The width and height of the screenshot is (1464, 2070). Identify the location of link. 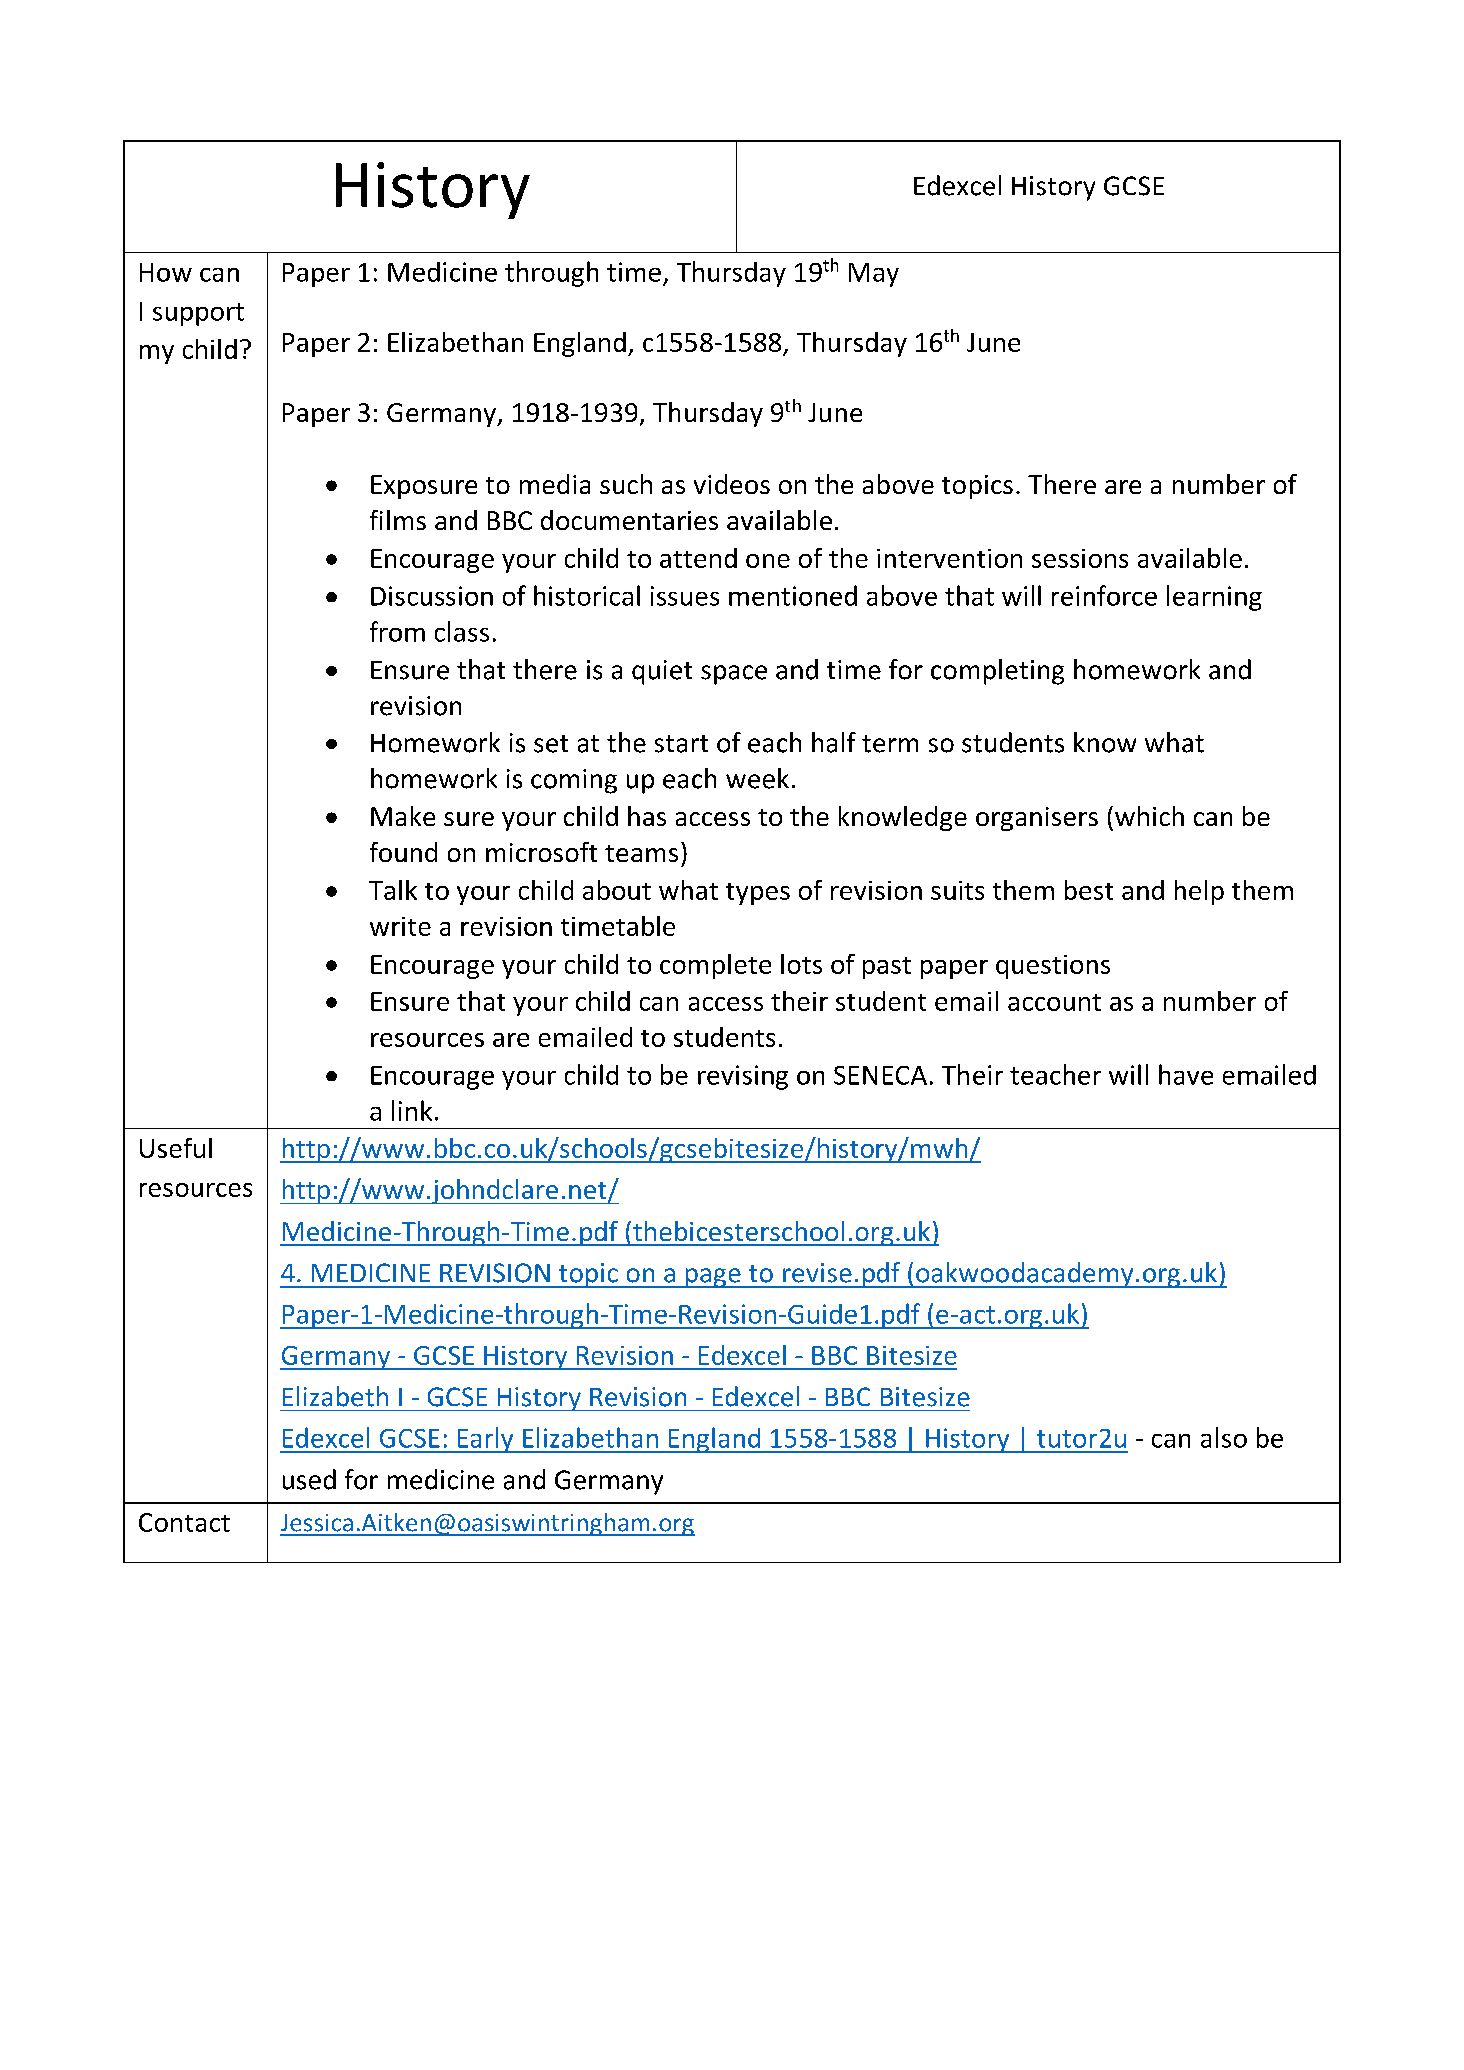
(412, 1110).
